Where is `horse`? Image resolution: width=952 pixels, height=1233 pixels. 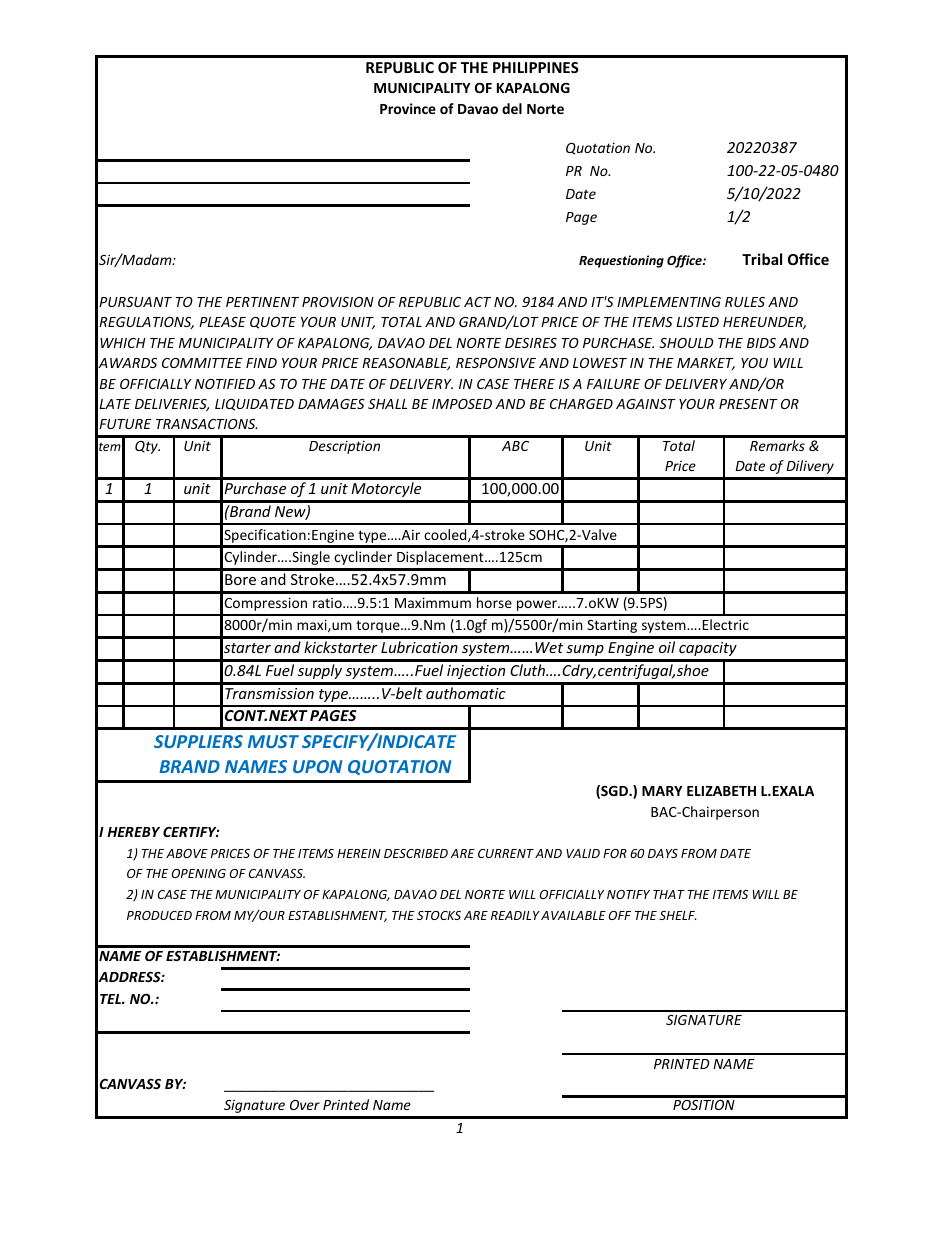
horse is located at coordinates (494, 602).
